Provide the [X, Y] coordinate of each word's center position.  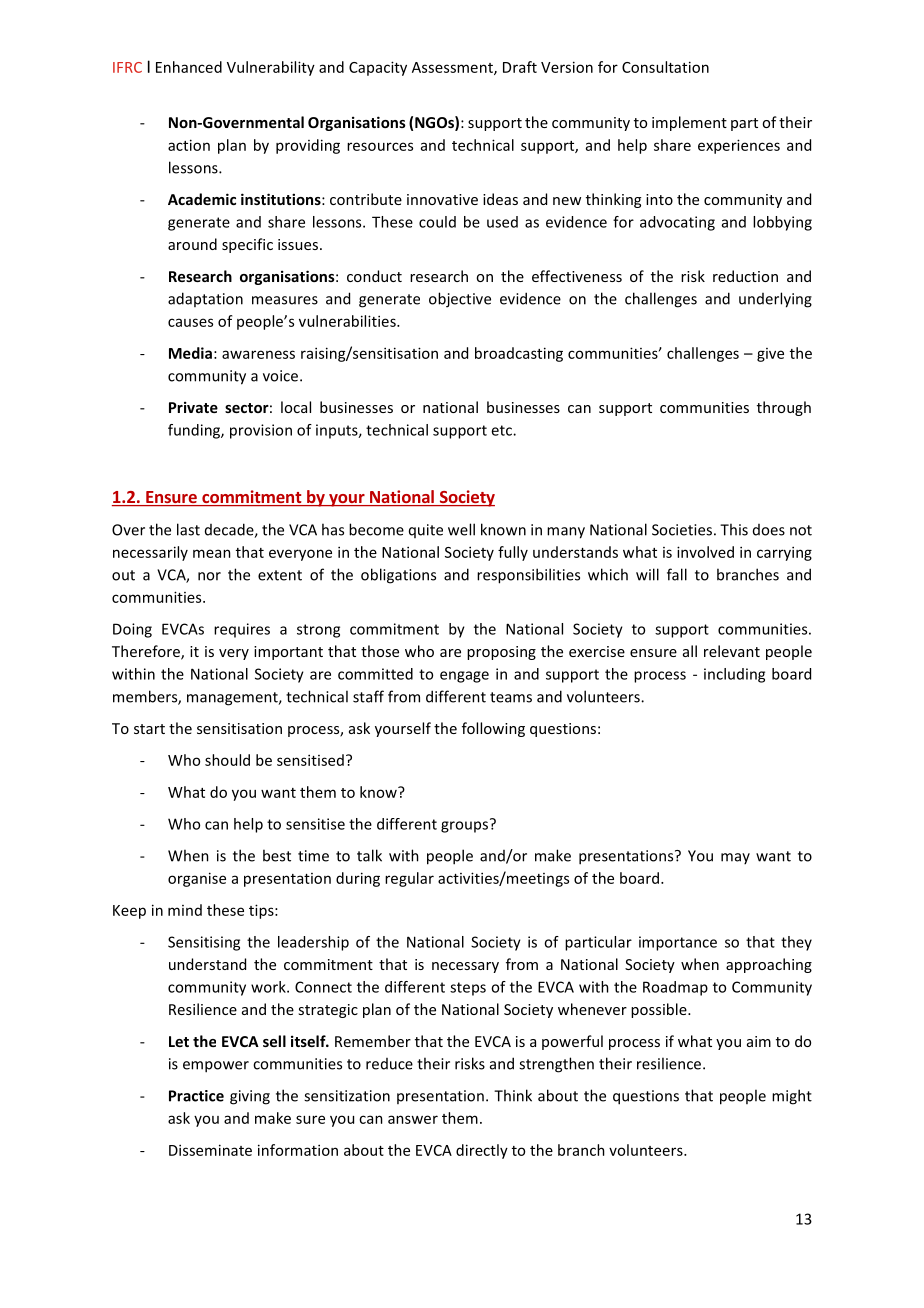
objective [460, 300]
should [227, 760]
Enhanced [189, 67]
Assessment [453, 68]
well [461, 529]
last [188, 529]
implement [689, 123]
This [734, 529]
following [493, 729]
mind [185, 910]
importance [678, 943]
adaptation [205, 299]
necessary [465, 967]
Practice [196, 1096]
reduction [745, 276]
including [734, 675]
